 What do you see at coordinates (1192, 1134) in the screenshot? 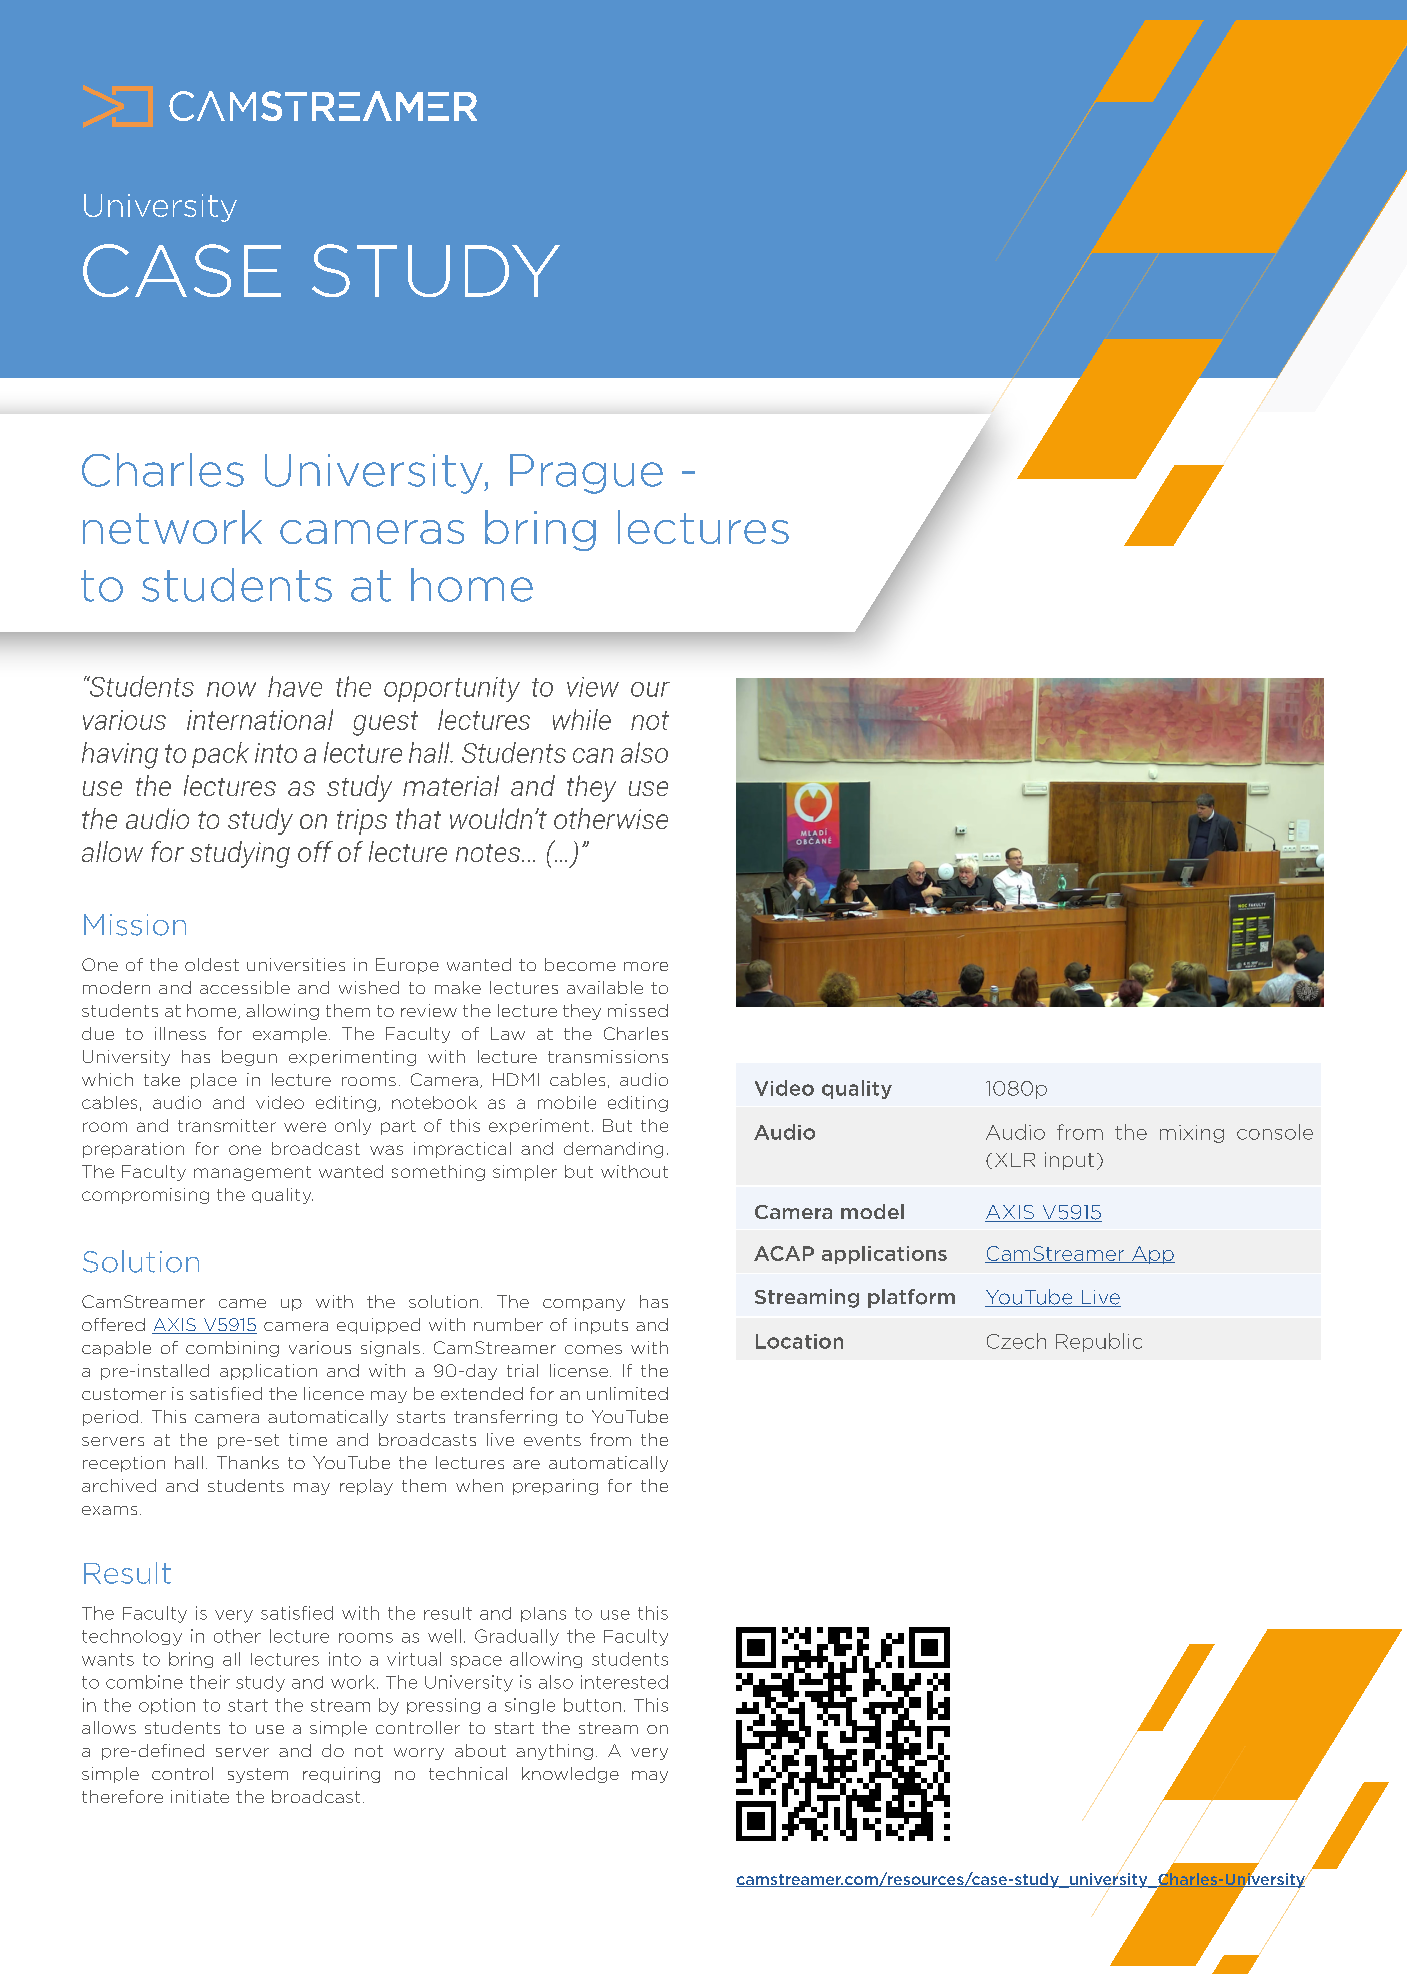
I see `mixing` at bounding box center [1192, 1134].
